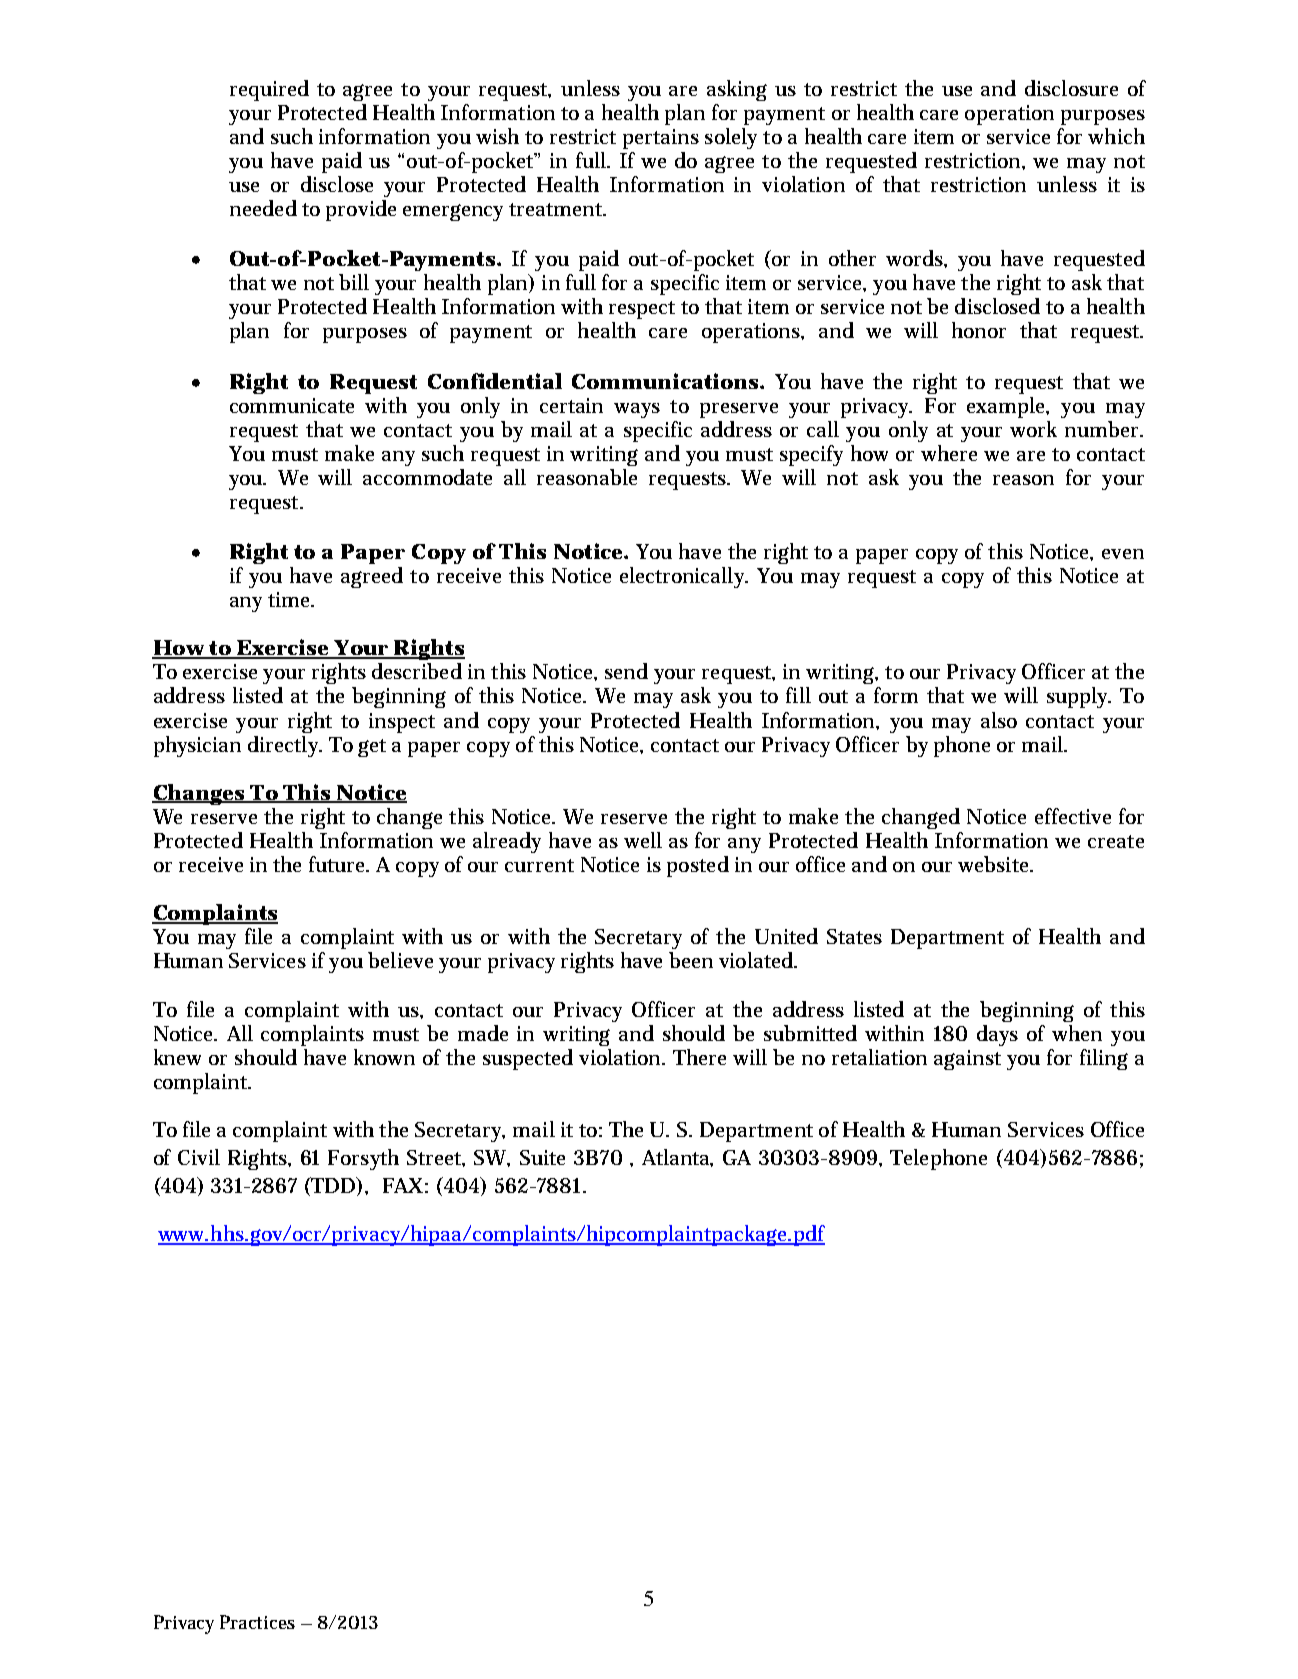 Image resolution: width=1298 pixels, height=1679 pixels. Describe the element at coordinates (269, 90) in the page. I see `required` at that location.
